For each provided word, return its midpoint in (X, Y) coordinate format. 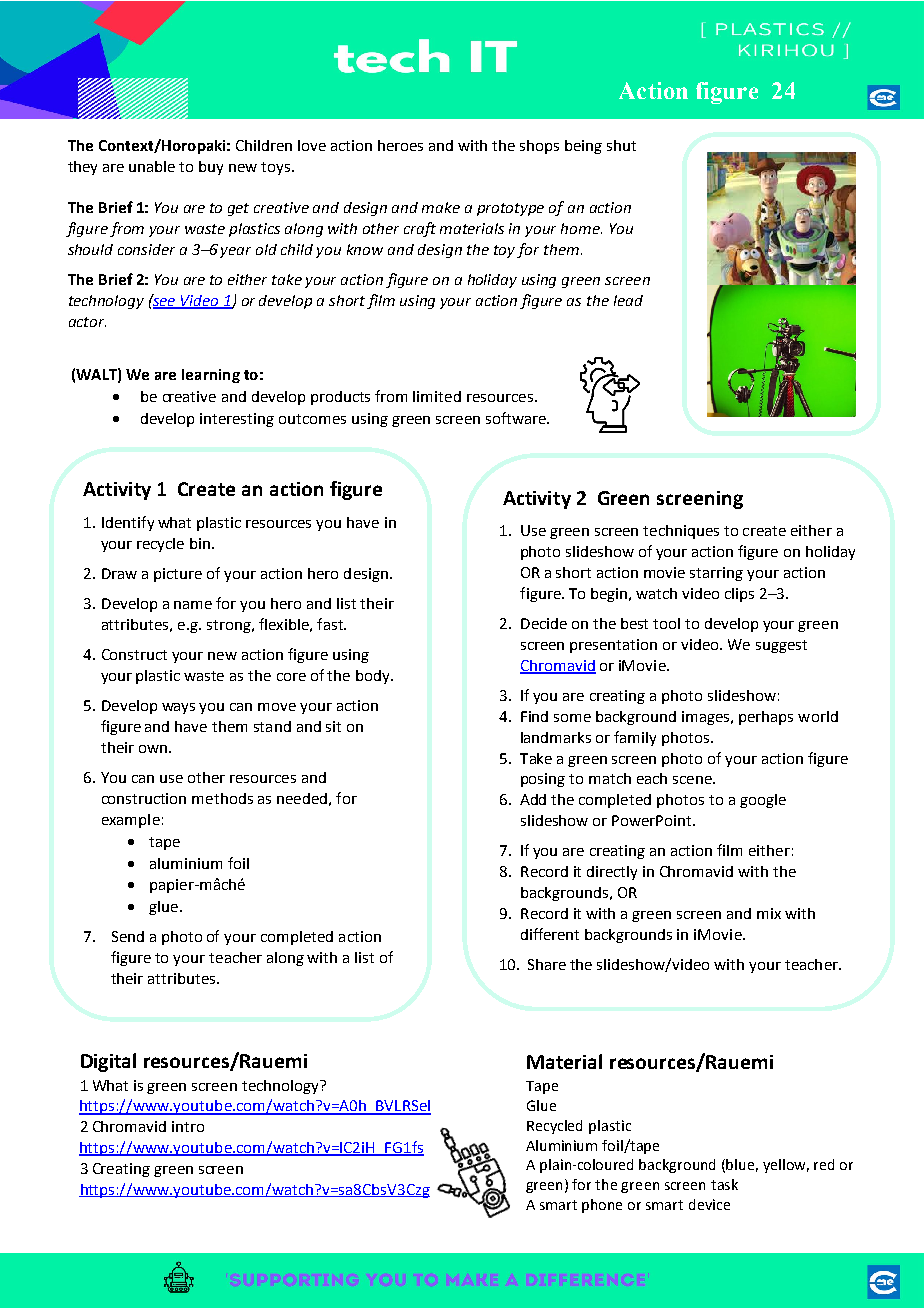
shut (621, 145)
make (441, 207)
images (707, 718)
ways (178, 708)
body (374, 677)
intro (188, 1126)
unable (152, 166)
